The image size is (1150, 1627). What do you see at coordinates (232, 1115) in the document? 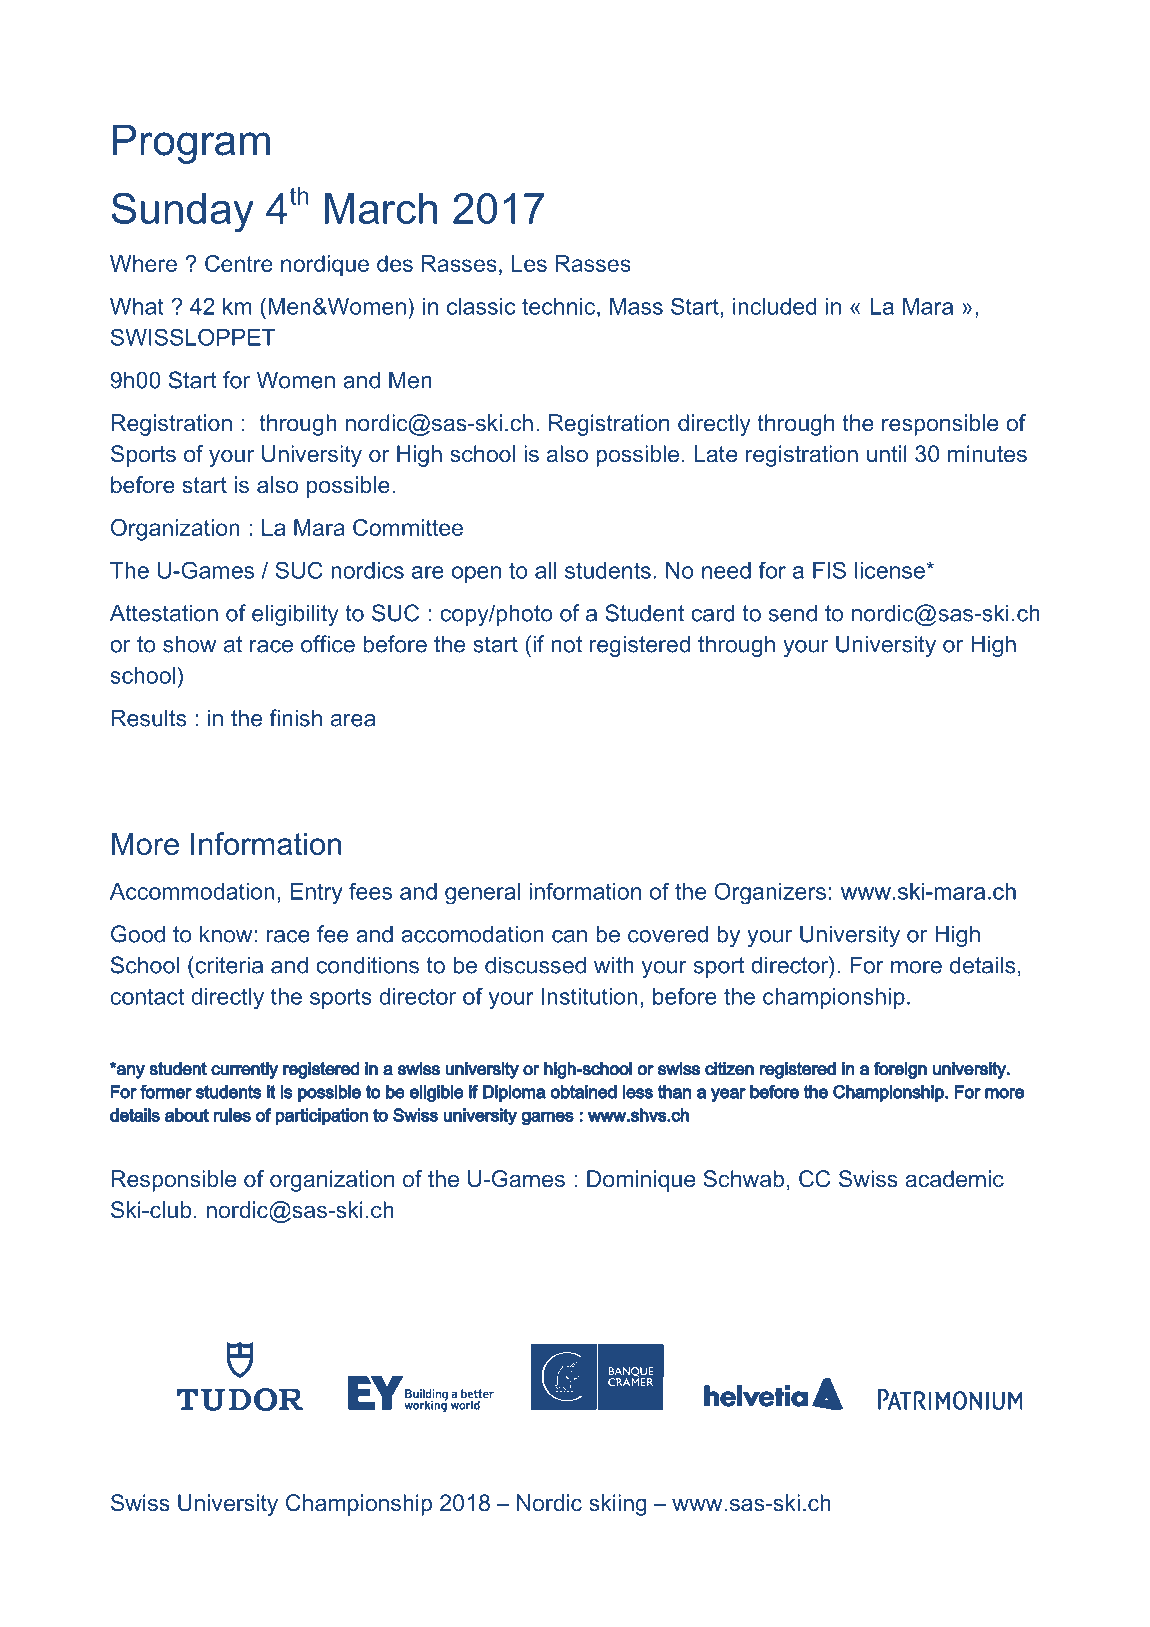
I see `rules` at bounding box center [232, 1115].
